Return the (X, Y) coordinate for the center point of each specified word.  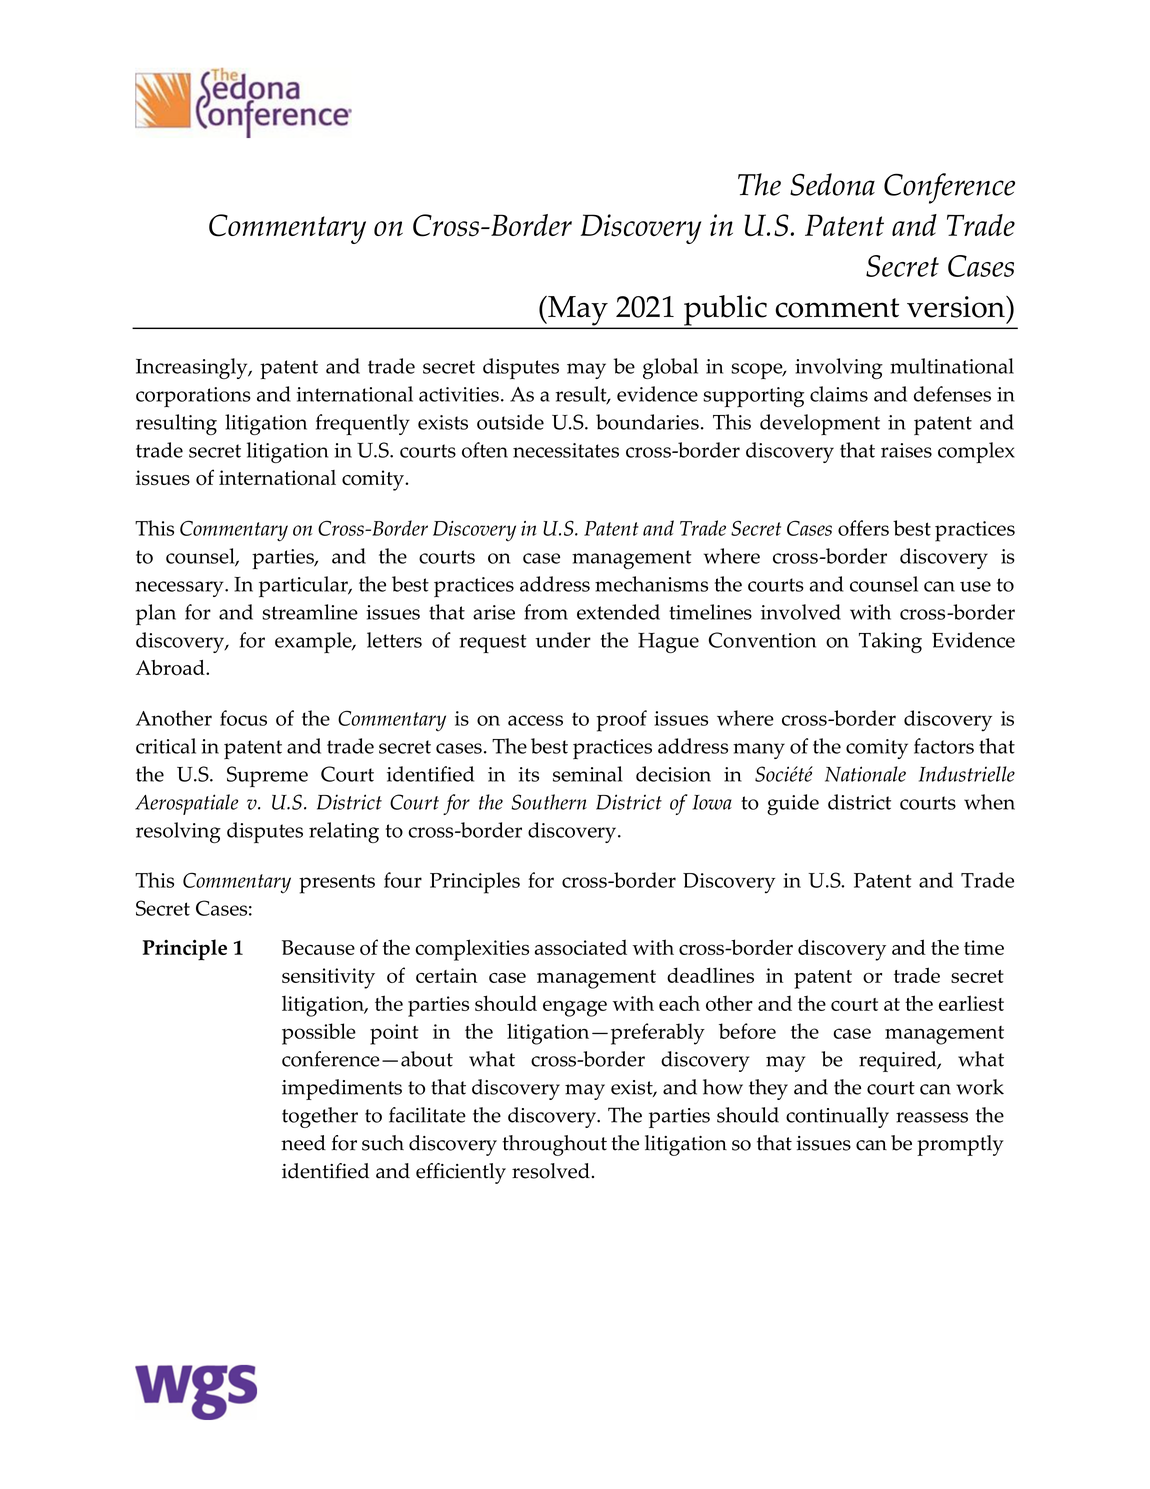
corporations (193, 397)
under (563, 640)
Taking (890, 642)
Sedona (832, 184)
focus (243, 718)
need (303, 1143)
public (725, 311)
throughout (554, 1145)
